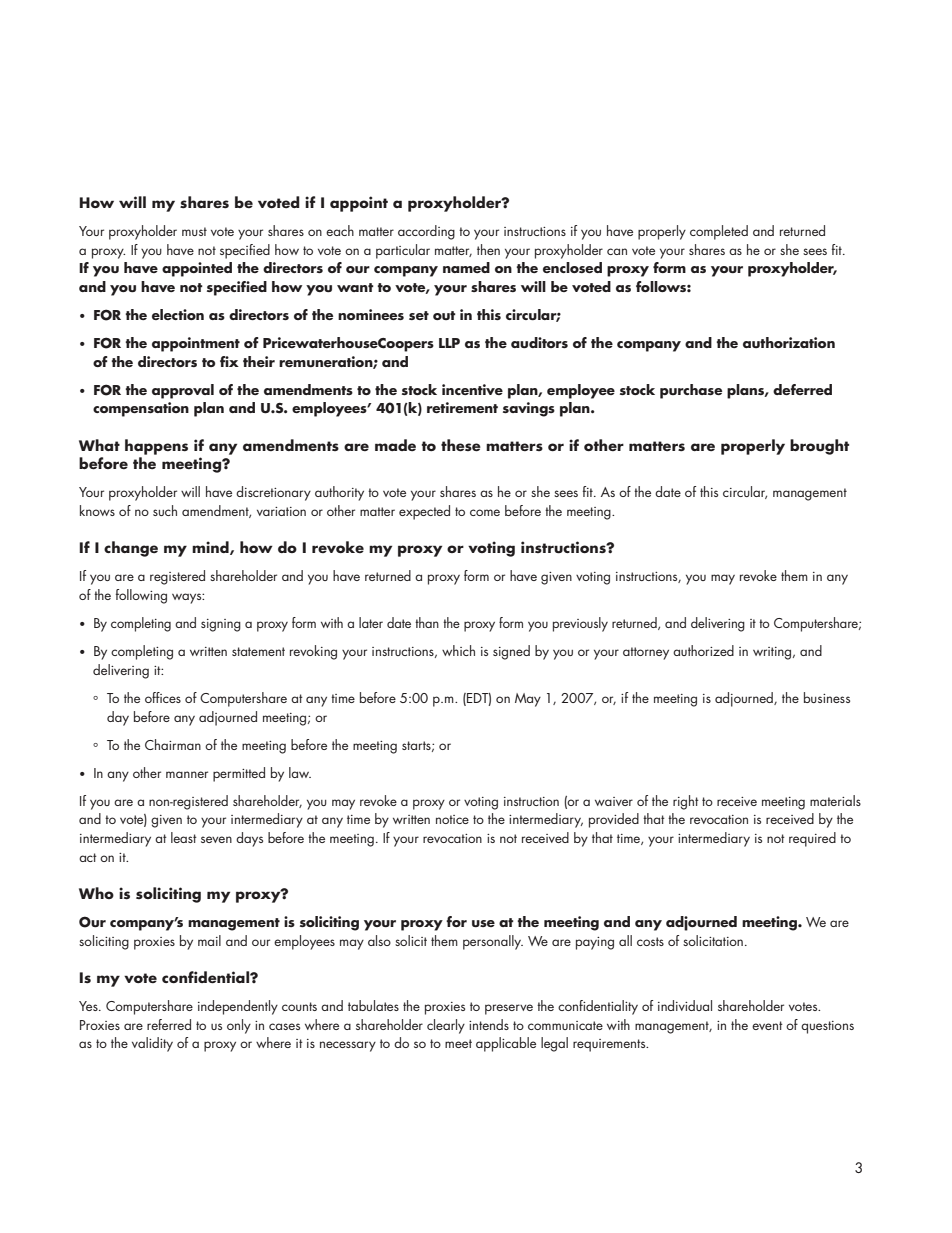 The height and width of the image is (1233, 952). Describe the element at coordinates (169, 1024) in the image. I see `referred` at that location.
